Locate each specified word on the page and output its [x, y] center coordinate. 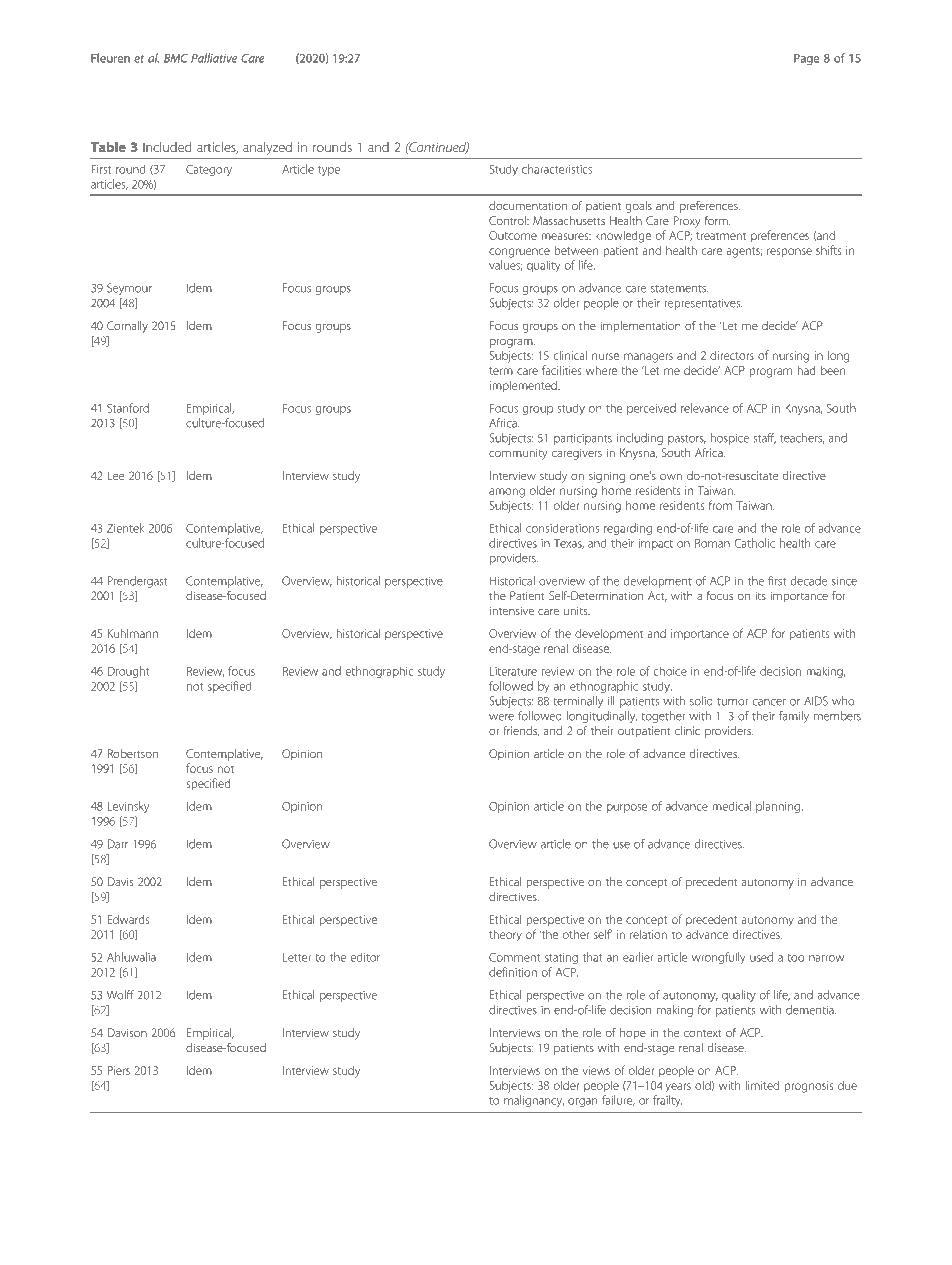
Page [806, 59]
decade [809, 581]
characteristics [557, 169]
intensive [512, 610]
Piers [118, 1070]
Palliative [214, 58]
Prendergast [137, 582]
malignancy [534, 1101]
